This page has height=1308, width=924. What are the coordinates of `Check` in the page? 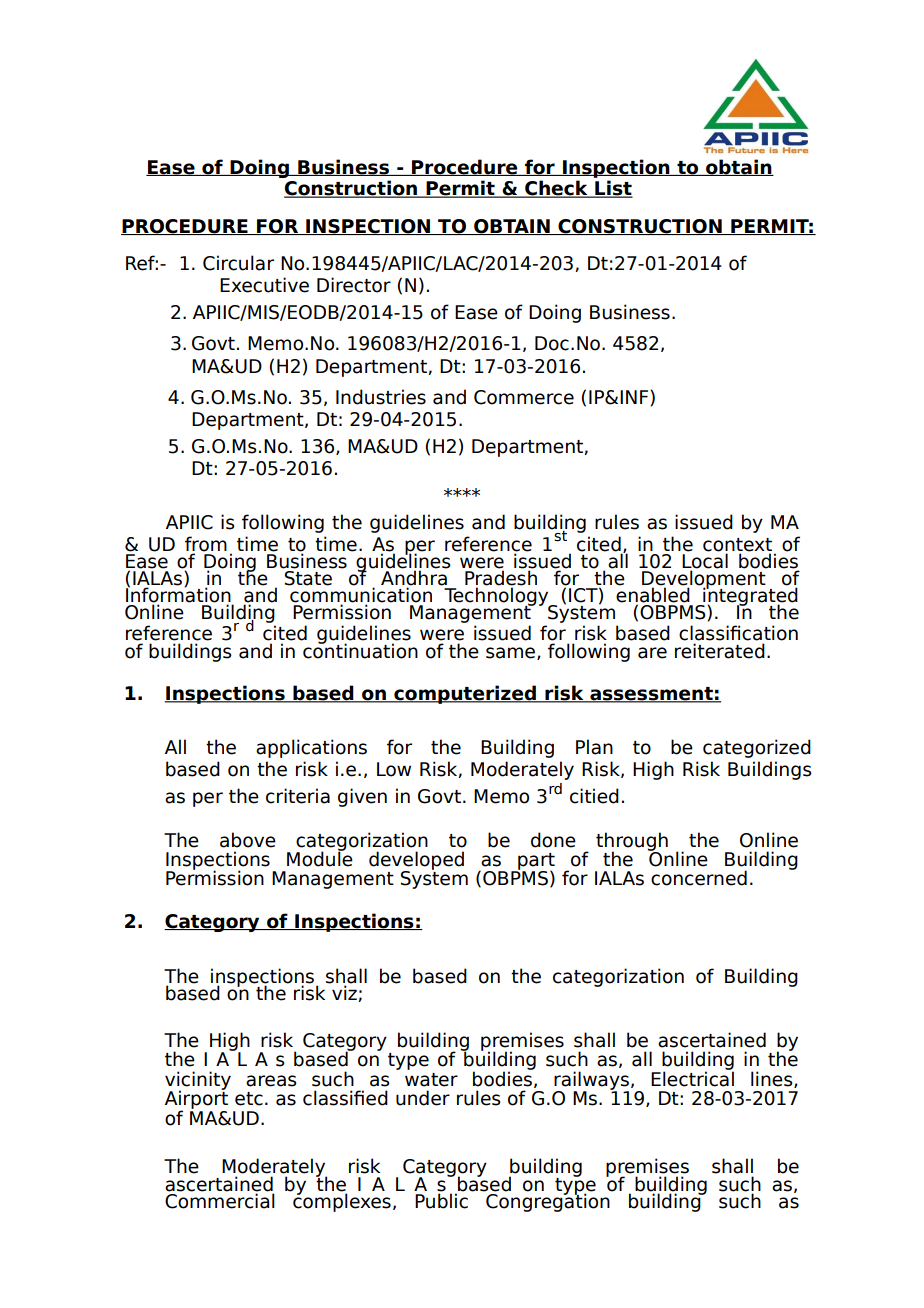 It's located at (556, 189).
